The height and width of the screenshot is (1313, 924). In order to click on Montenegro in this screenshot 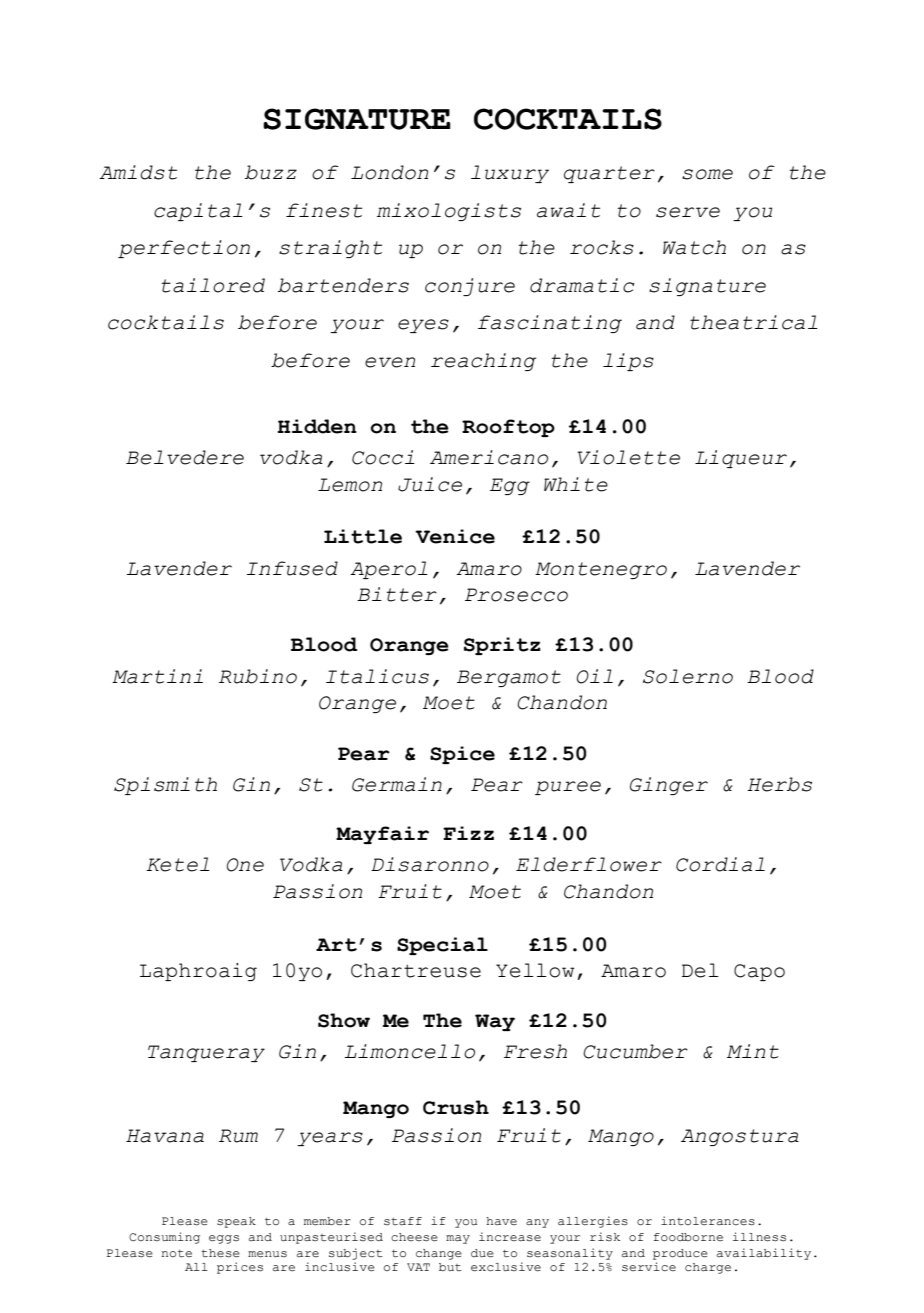, I will do `click(601, 570)`.
